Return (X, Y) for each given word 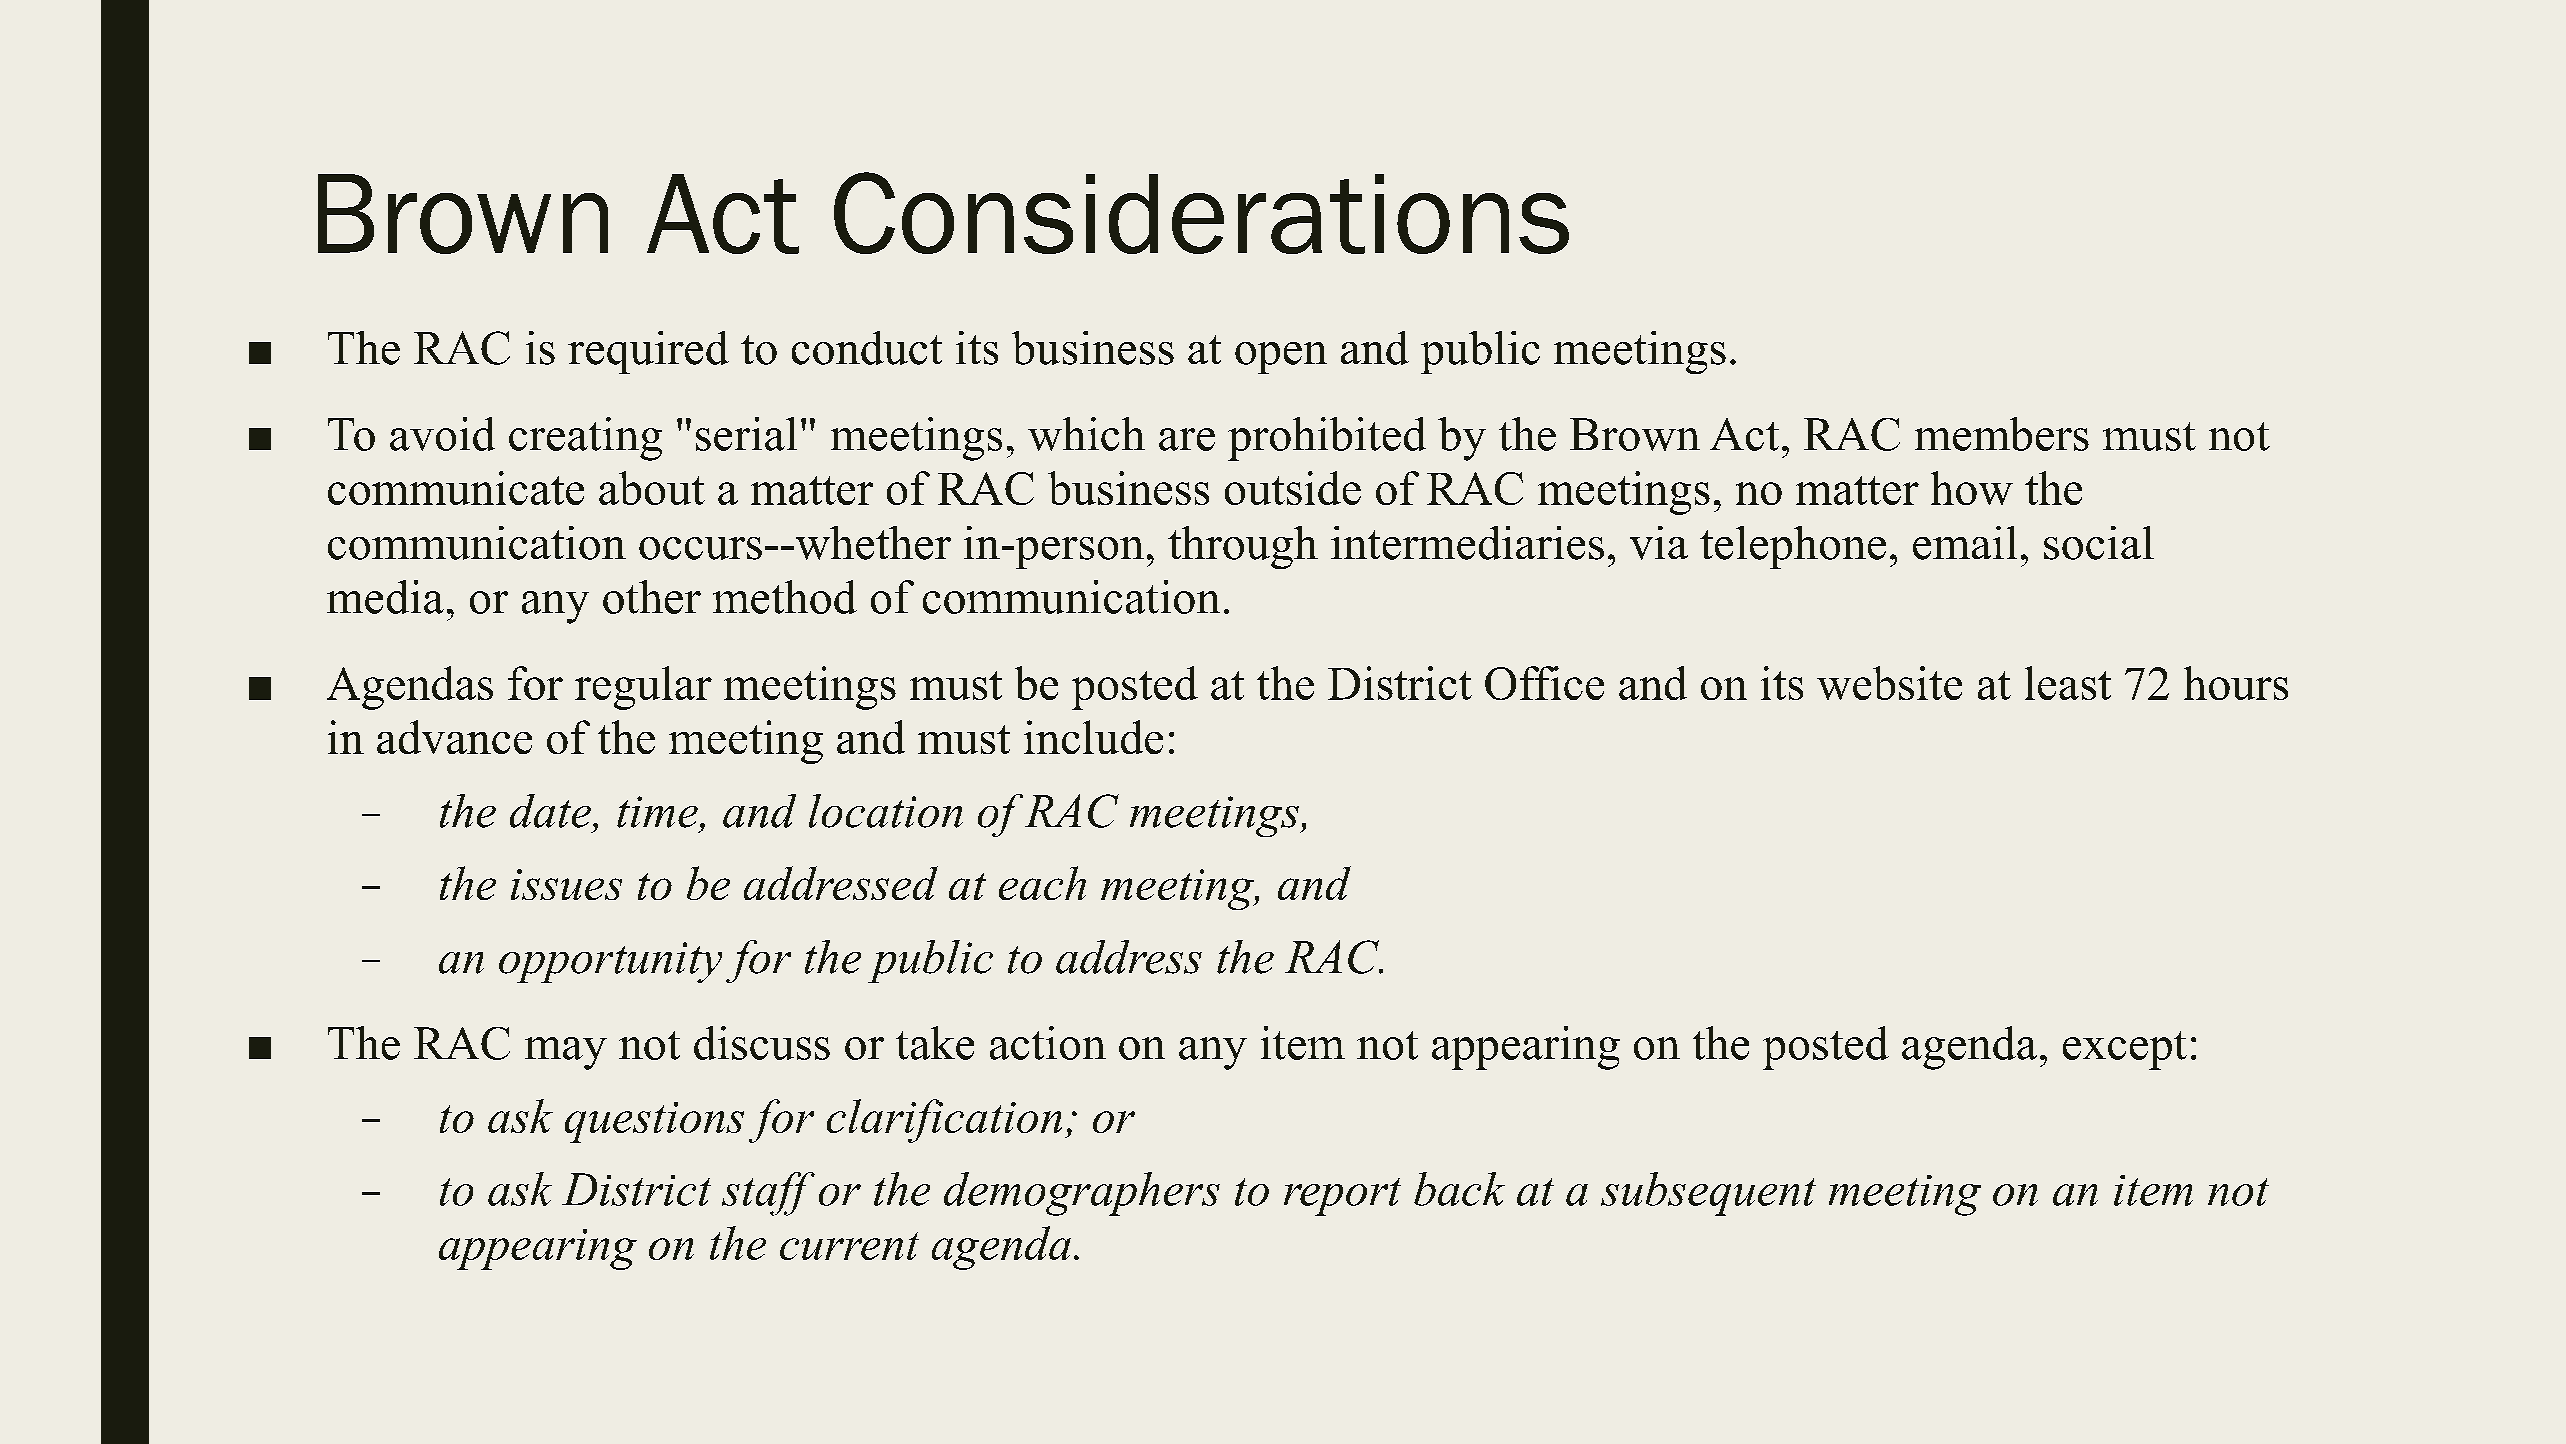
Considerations (1201, 213)
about (652, 488)
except (2125, 1050)
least (2068, 683)
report (1342, 1197)
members (2002, 434)
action (1048, 1043)
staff (768, 1194)
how (1972, 488)
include (1093, 737)
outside (1293, 488)
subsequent (1708, 1194)
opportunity (610, 962)
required (648, 352)
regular (643, 688)
